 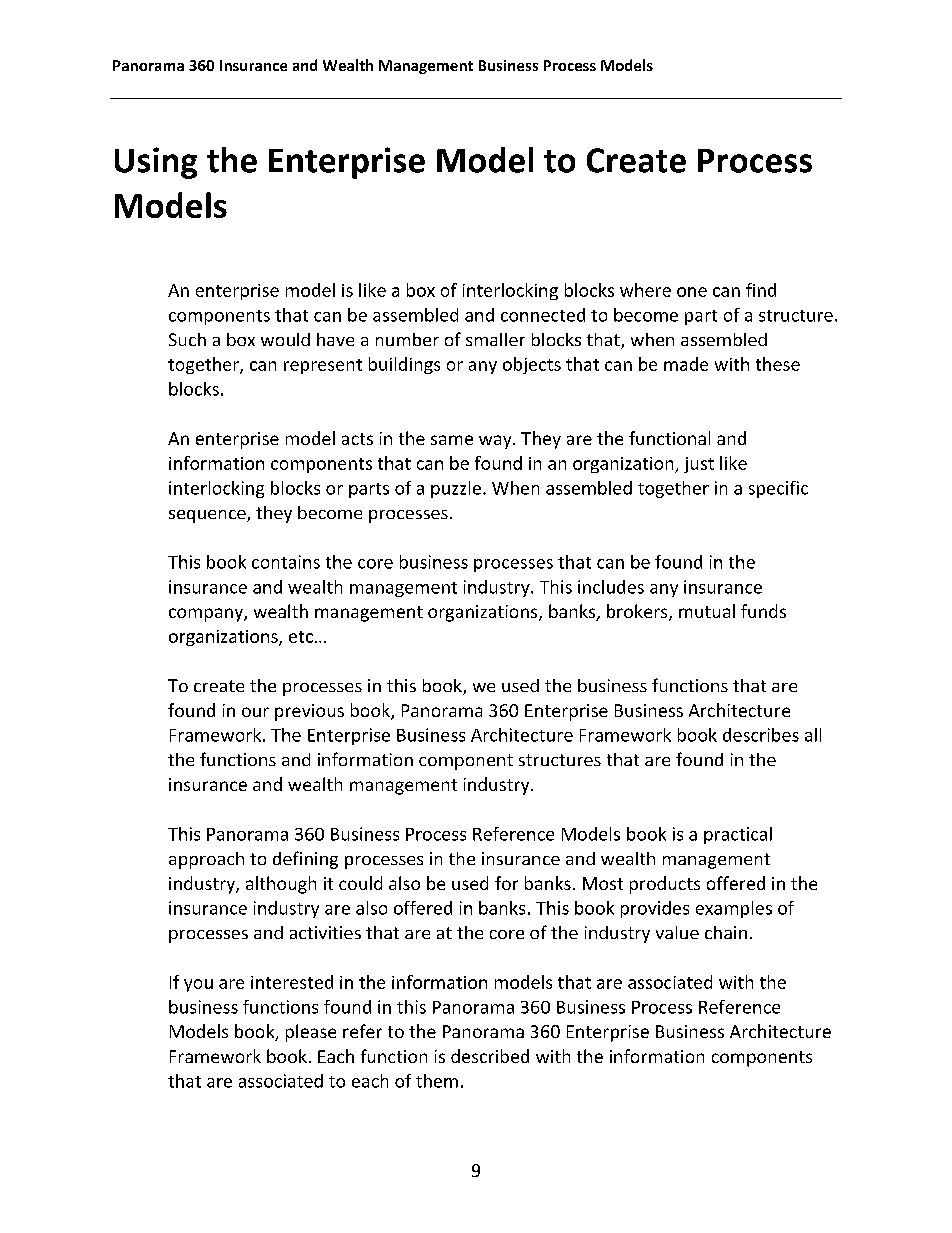 What do you see at coordinates (490, 1056) in the screenshot?
I see `described` at bounding box center [490, 1056].
